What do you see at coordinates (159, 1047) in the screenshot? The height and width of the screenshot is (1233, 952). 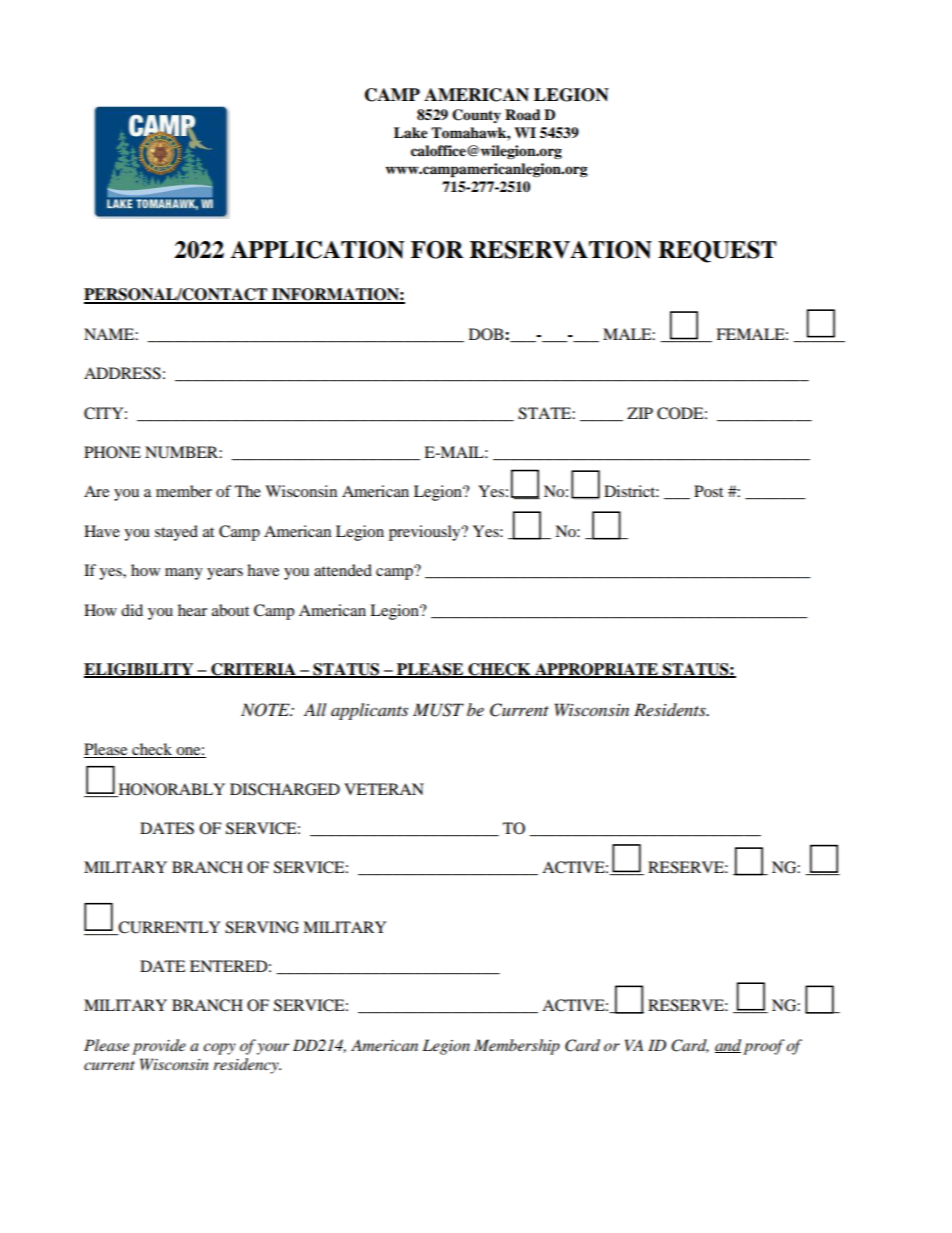 I see `provide` at bounding box center [159, 1047].
